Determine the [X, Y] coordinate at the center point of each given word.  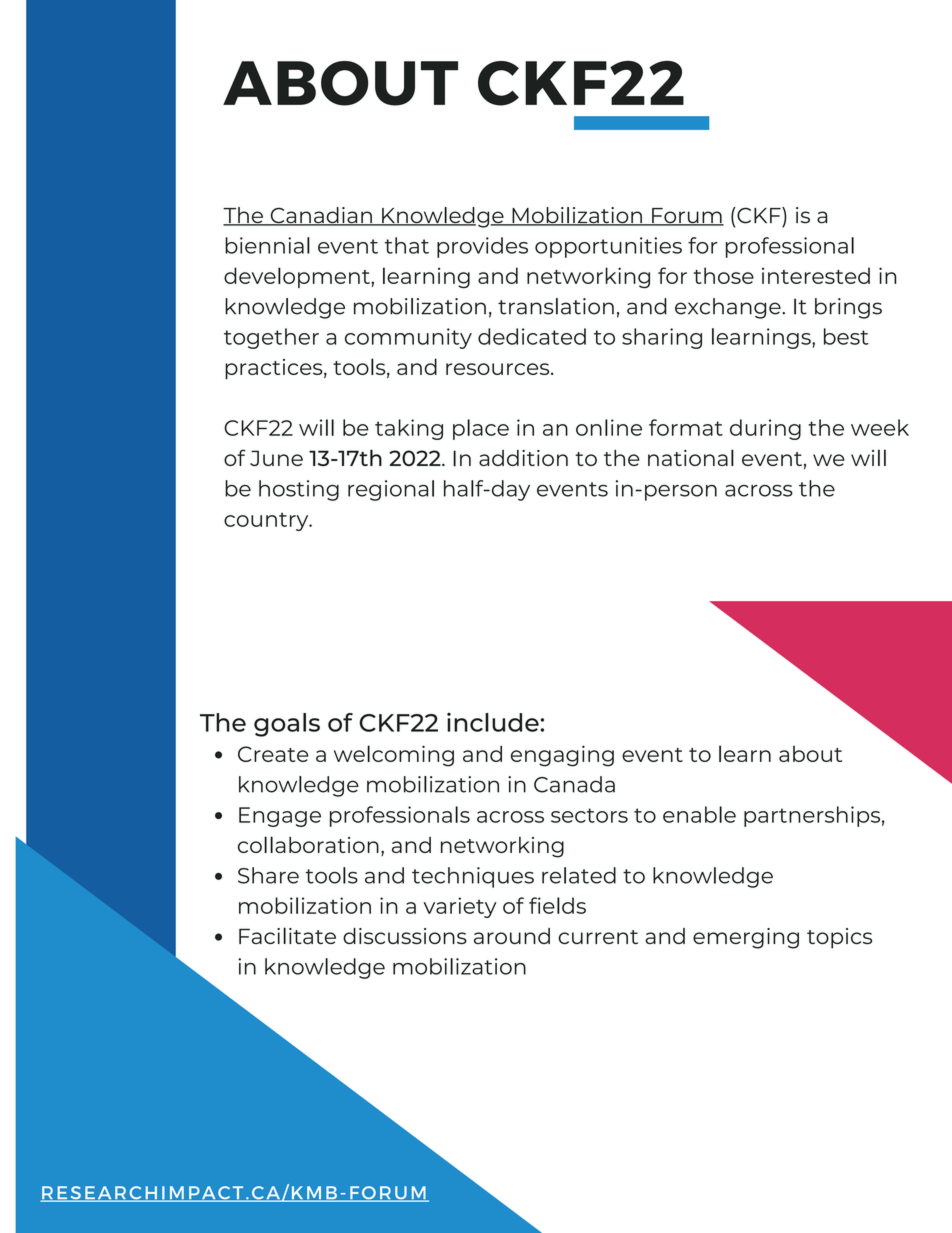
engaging [562, 756]
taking [409, 429]
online [609, 427]
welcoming [394, 756]
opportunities [608, 247]
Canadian [321, 216]
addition [523, 458]
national [691, 457]
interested [816, 275]
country [267, 521]
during [765, 429]
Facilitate [287, 935]
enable [699, 814]
